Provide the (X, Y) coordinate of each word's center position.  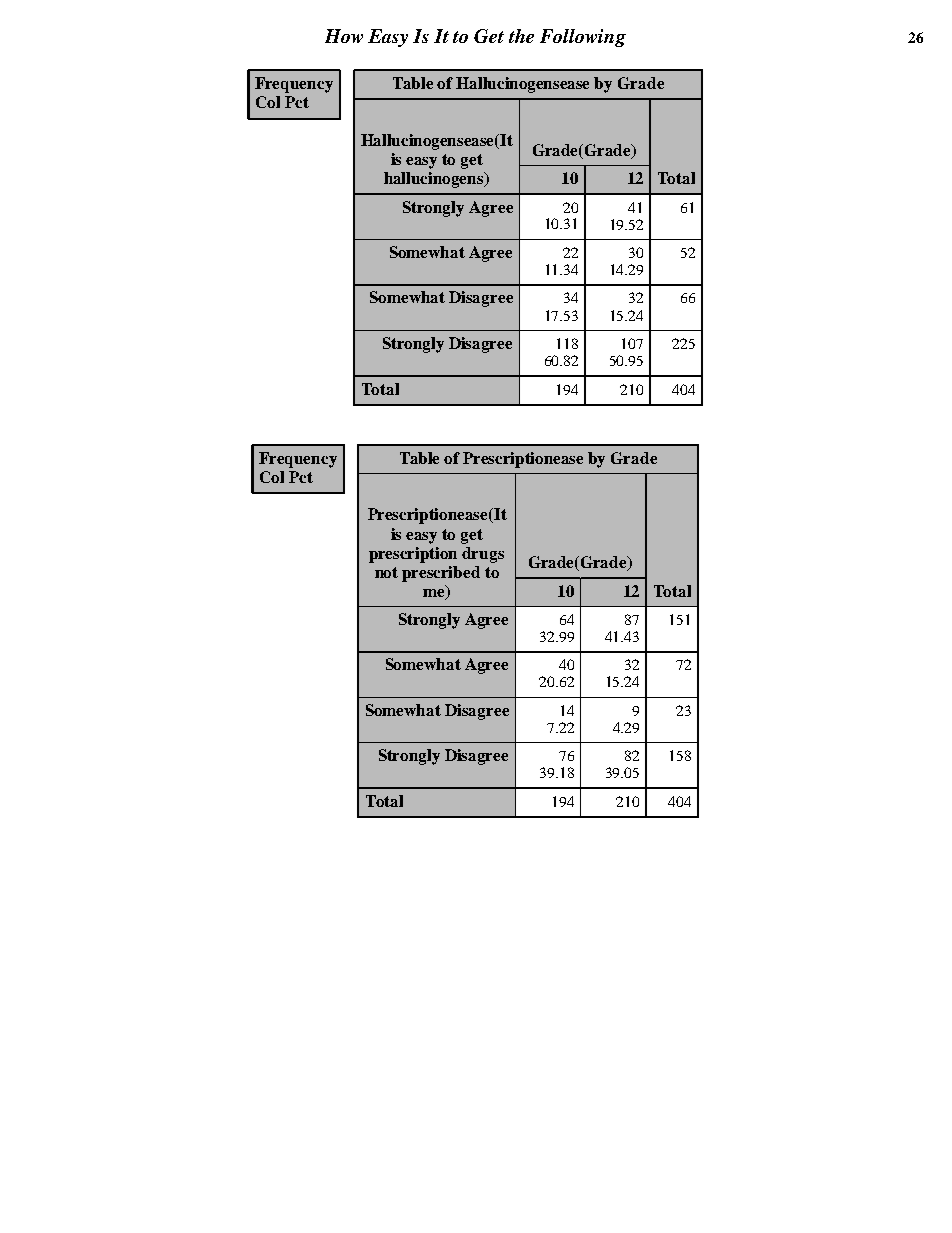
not (386, 572)
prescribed (441, 574)
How (344, 36)
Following (583, 38)
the (521, 36)
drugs (483, 555)
